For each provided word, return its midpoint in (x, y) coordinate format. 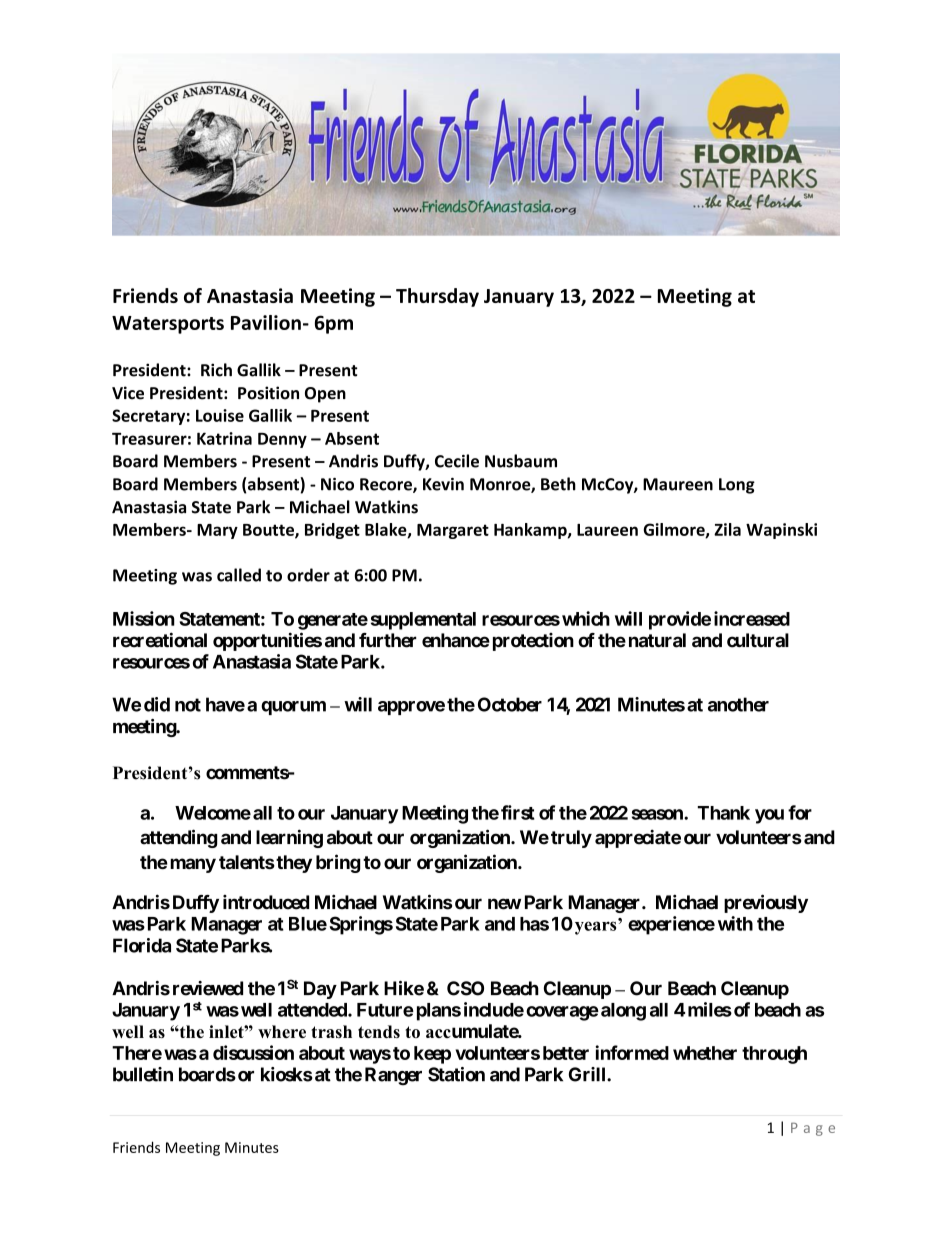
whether (705, 1053)
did (157, 704)
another (738, 704)
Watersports (168, 325)
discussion (253, 1052)
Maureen (678, 484)
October (510, 704)
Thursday (437, 297)
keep (432, 1055)
